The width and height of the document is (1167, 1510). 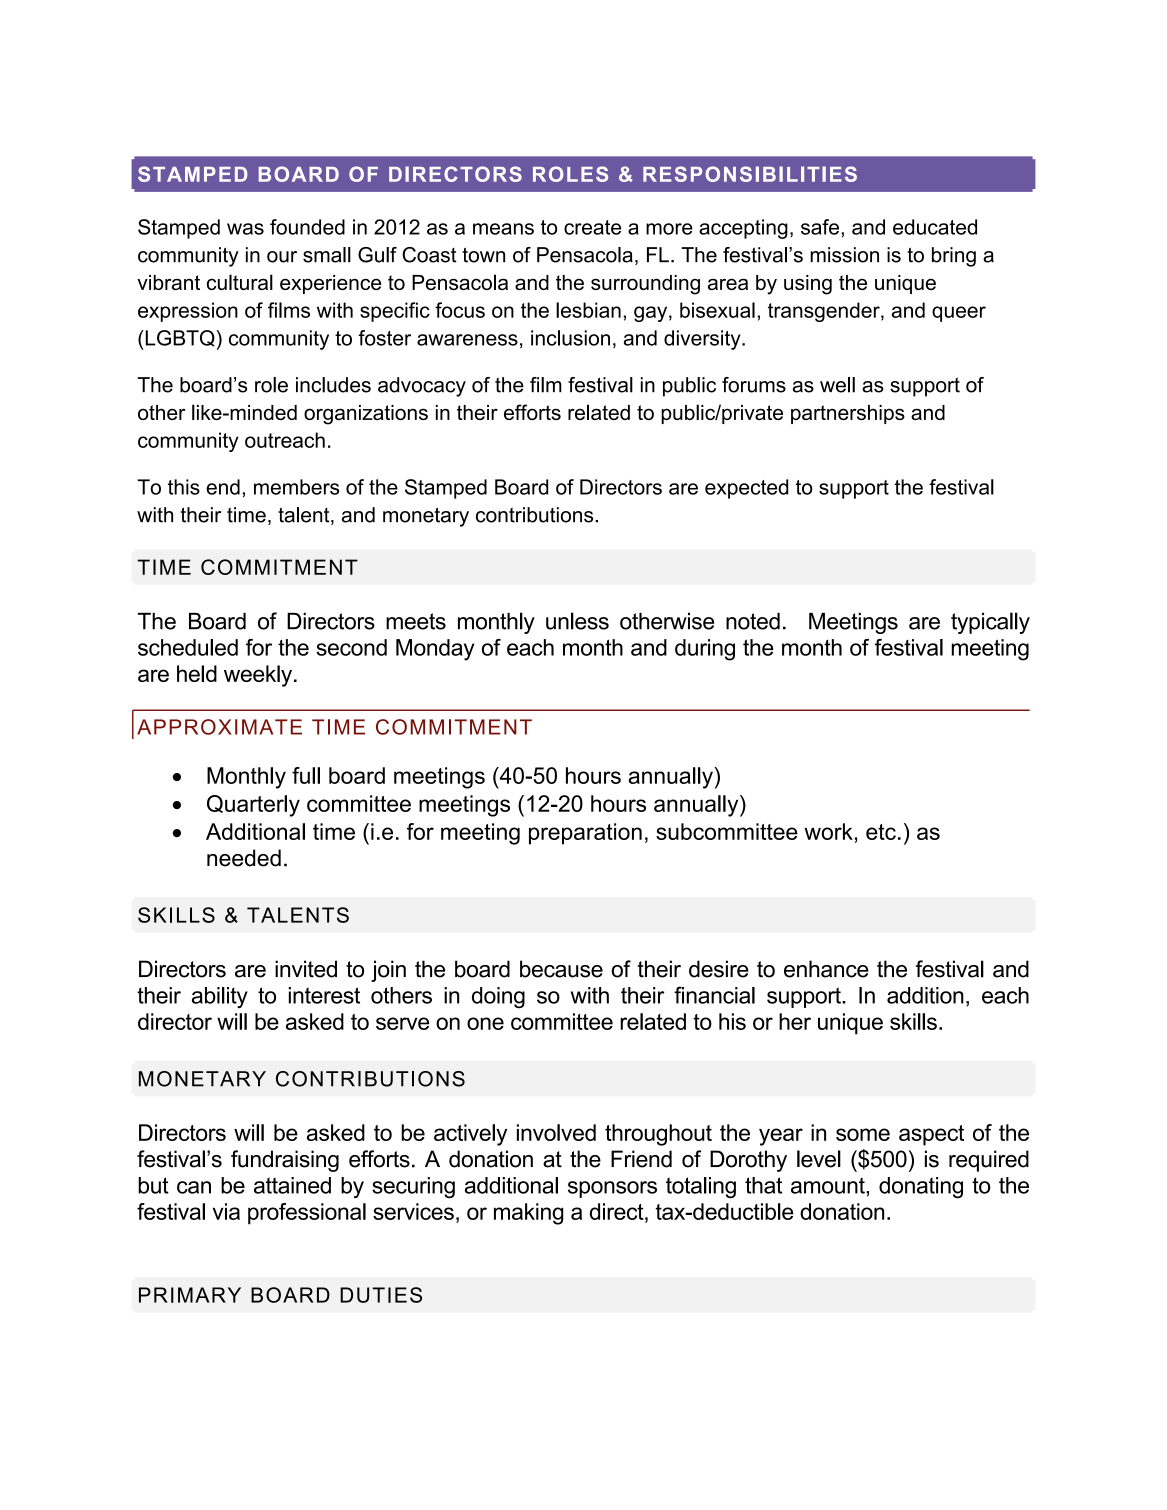 I want to click on educated, so click(x=935, y=227).
